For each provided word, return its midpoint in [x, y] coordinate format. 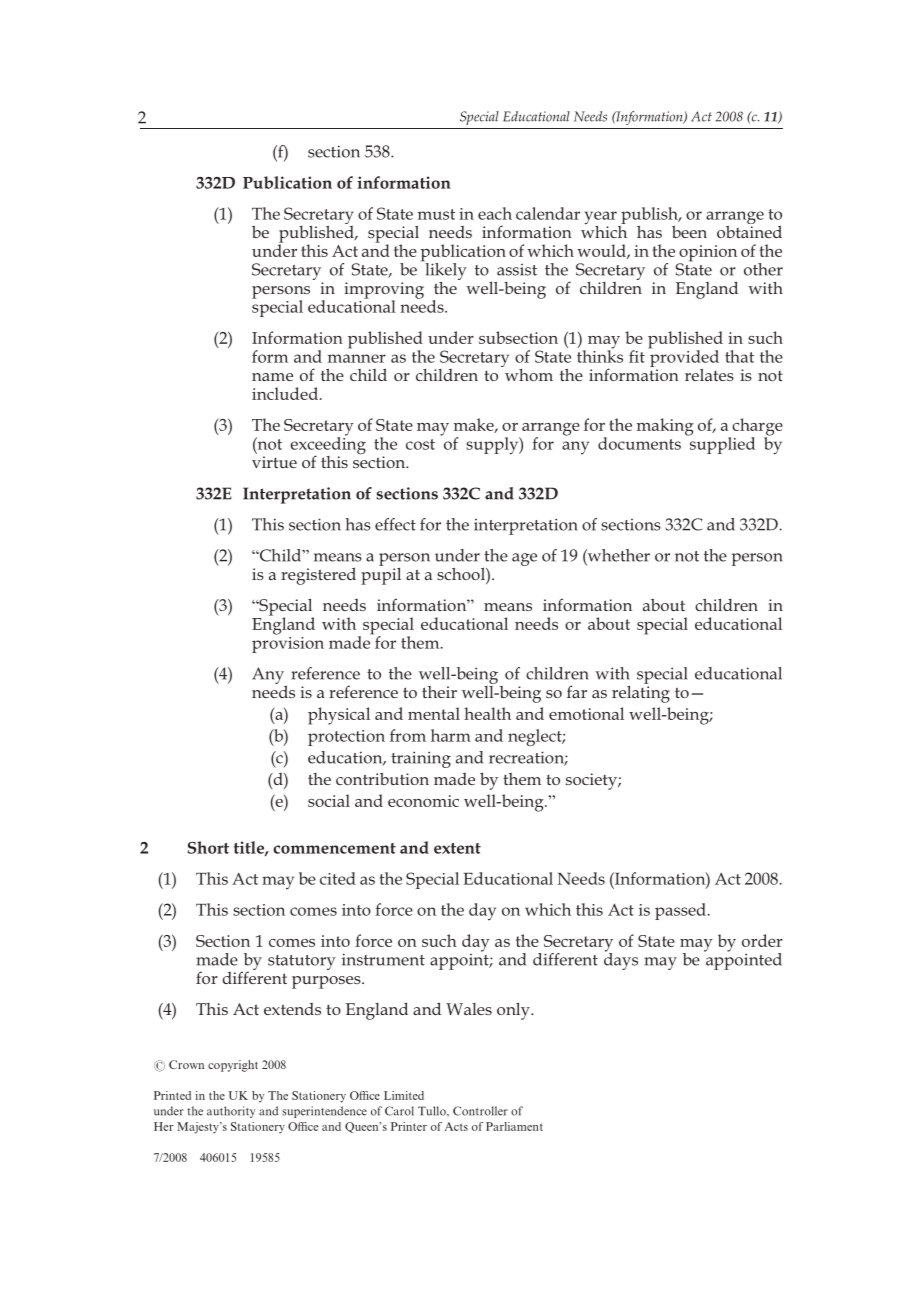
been [689, 232]
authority [231, 1112]
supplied [721, 444]
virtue [274, 462]
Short [208, 847]
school [462, 574]
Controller [480, 1111]
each [495, 213]
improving [384, 291]
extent [457, 848]
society [592, 781]
